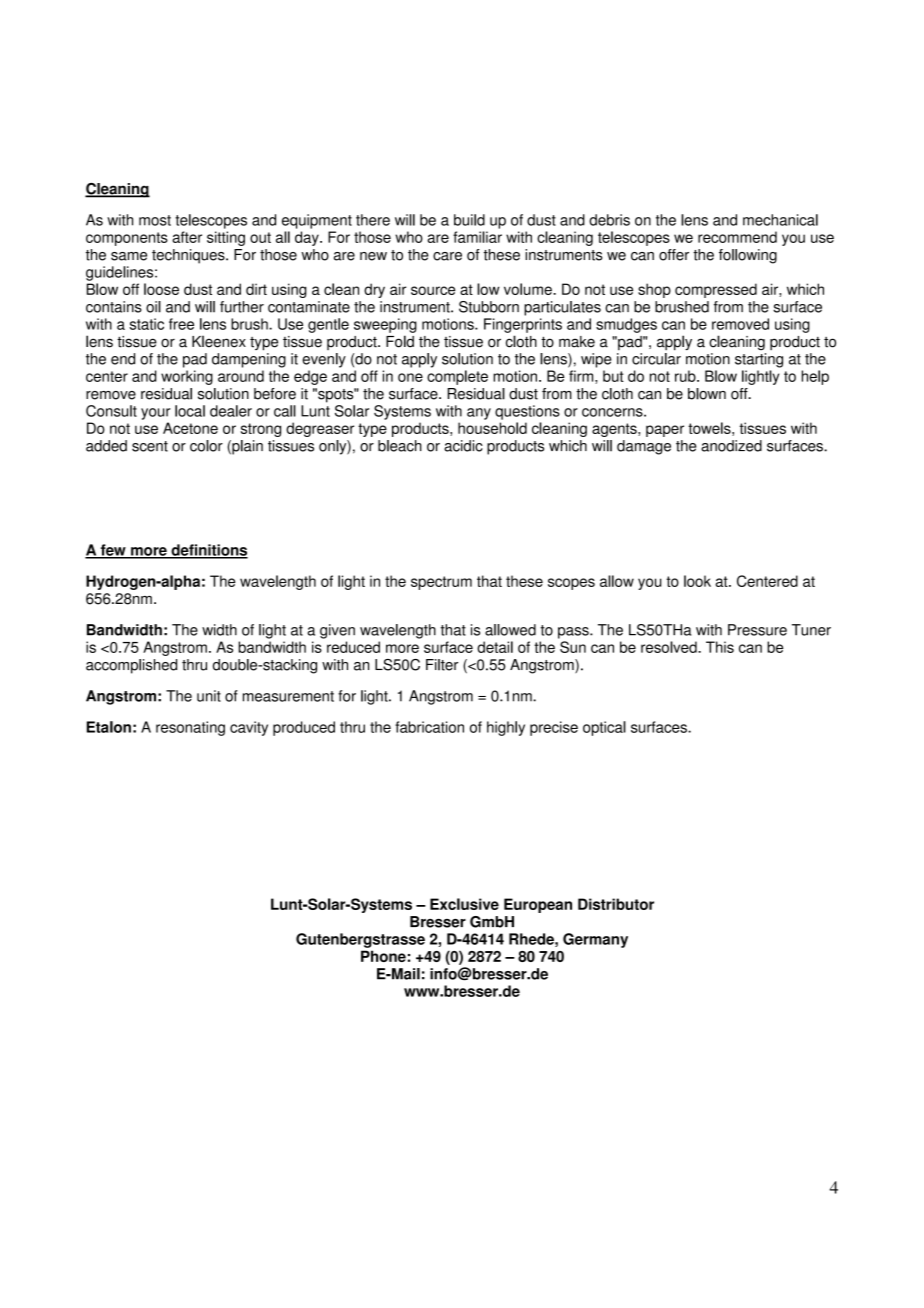 The width and height of the image is (924, 1308). I want to click on optical, so click(604, 728).
